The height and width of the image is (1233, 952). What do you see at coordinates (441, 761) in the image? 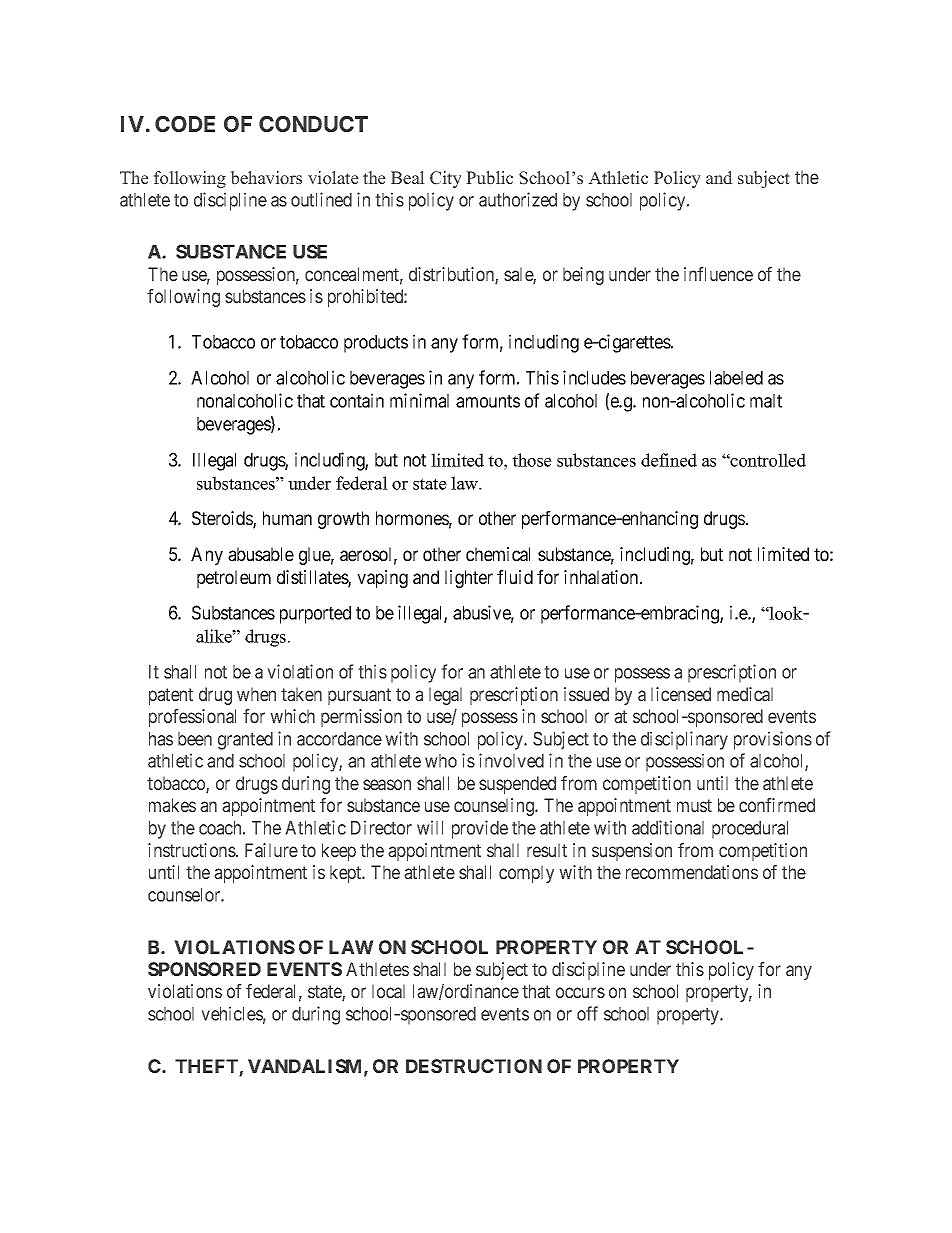
I see `who` at bounding box center [441, 761].
